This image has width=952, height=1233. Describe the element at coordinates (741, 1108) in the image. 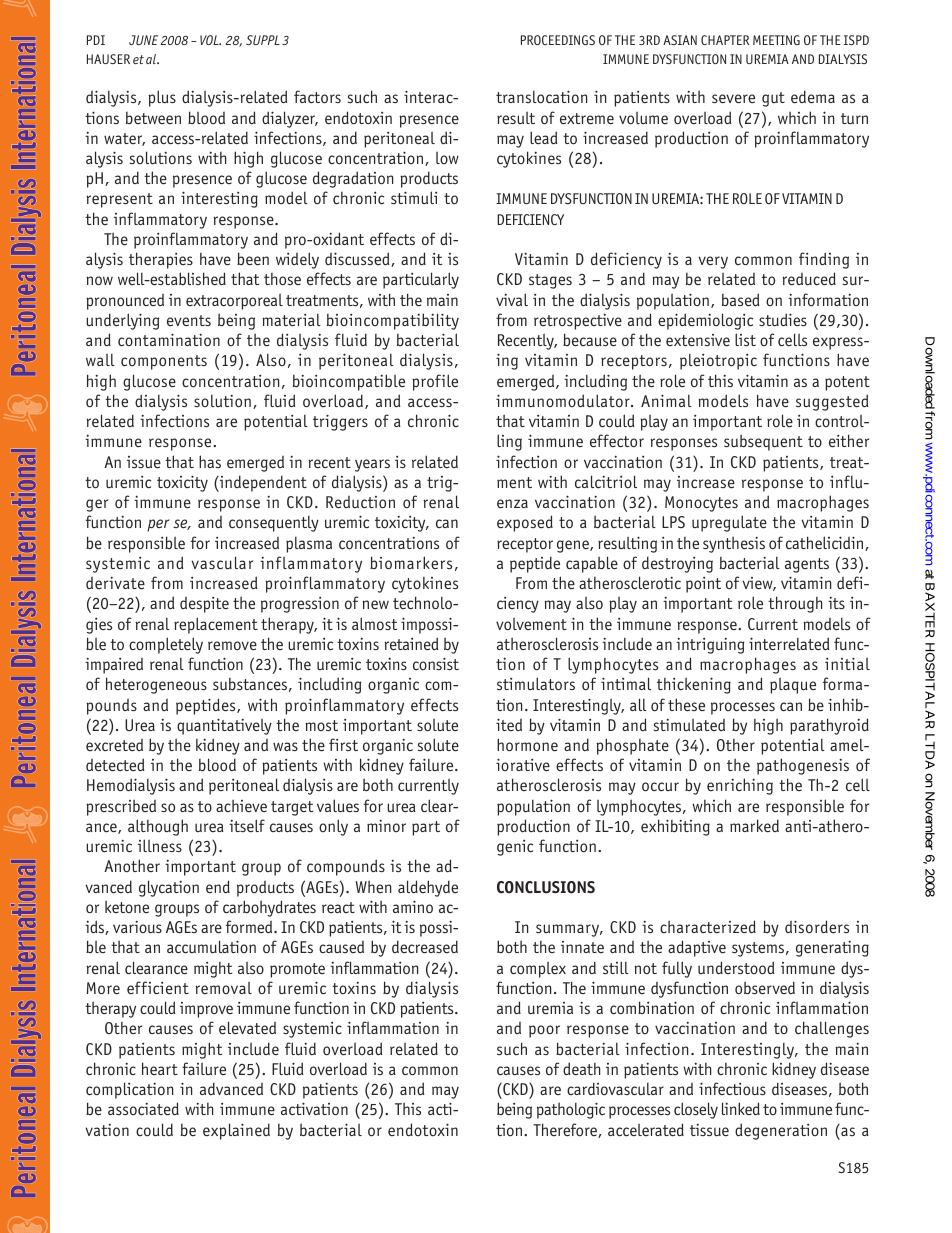

I see `linked` at that location.
